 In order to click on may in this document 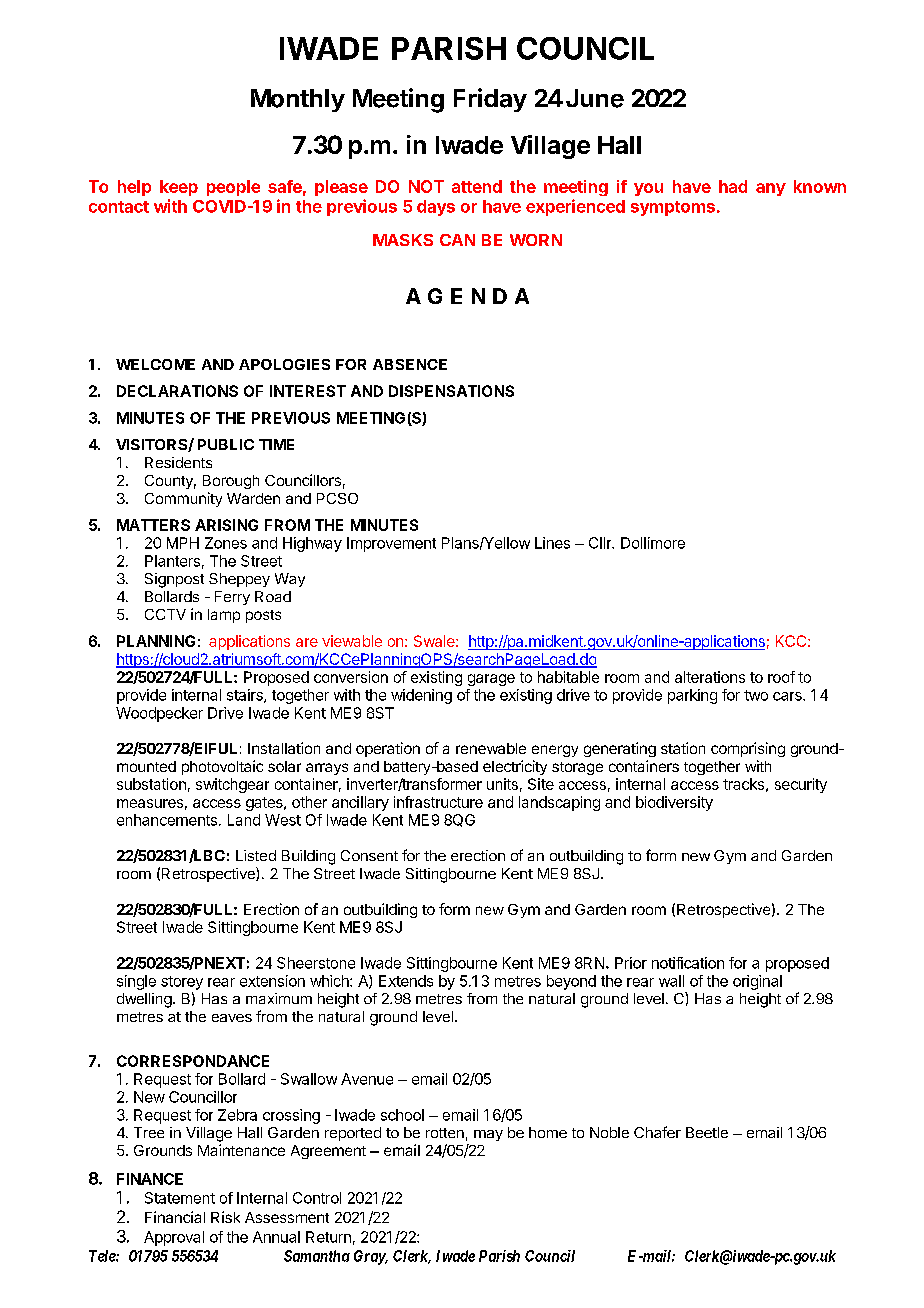, I will do `click(488, 1135)`.
